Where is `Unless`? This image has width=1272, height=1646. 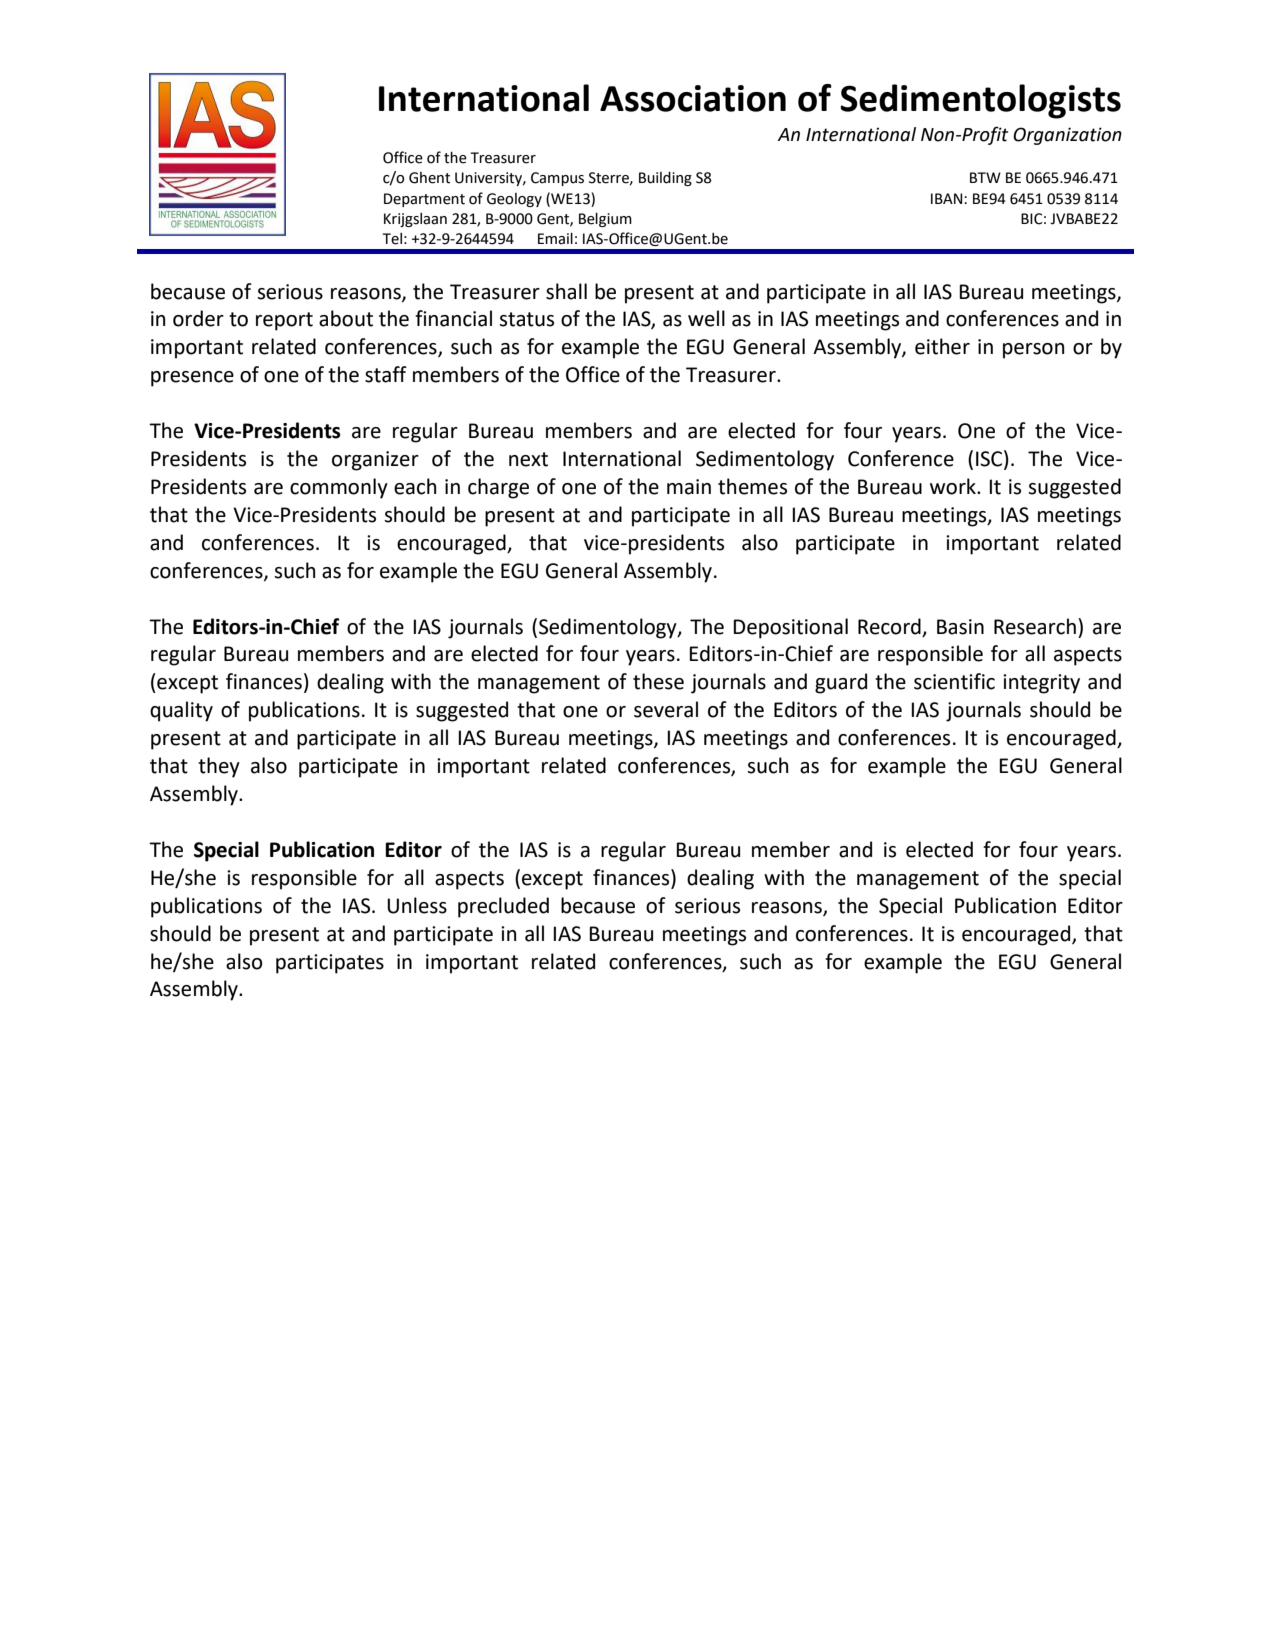
Unless is located at coordinates (417, 905).
